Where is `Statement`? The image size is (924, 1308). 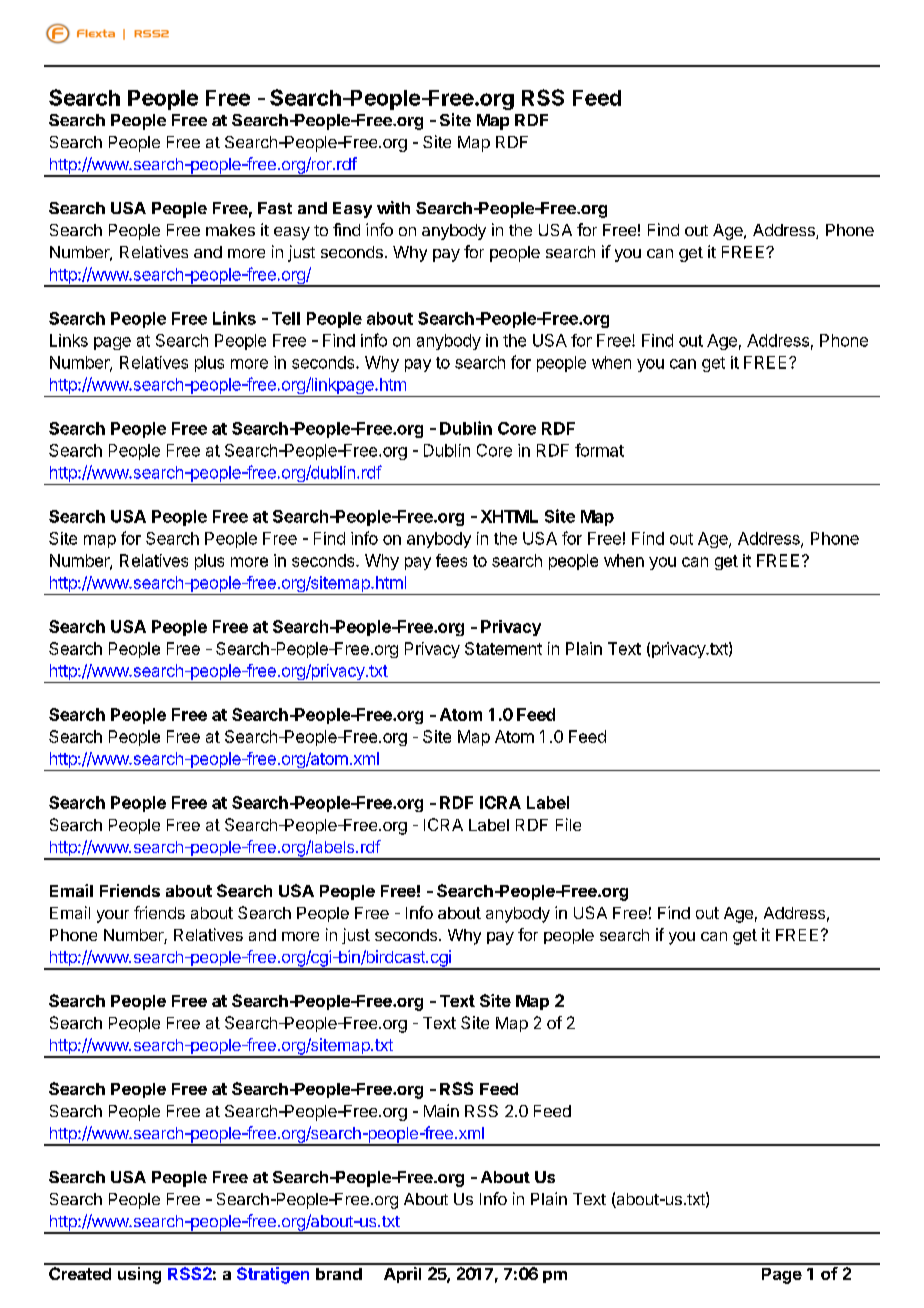
Statement is located at coordinates (503, 648).
